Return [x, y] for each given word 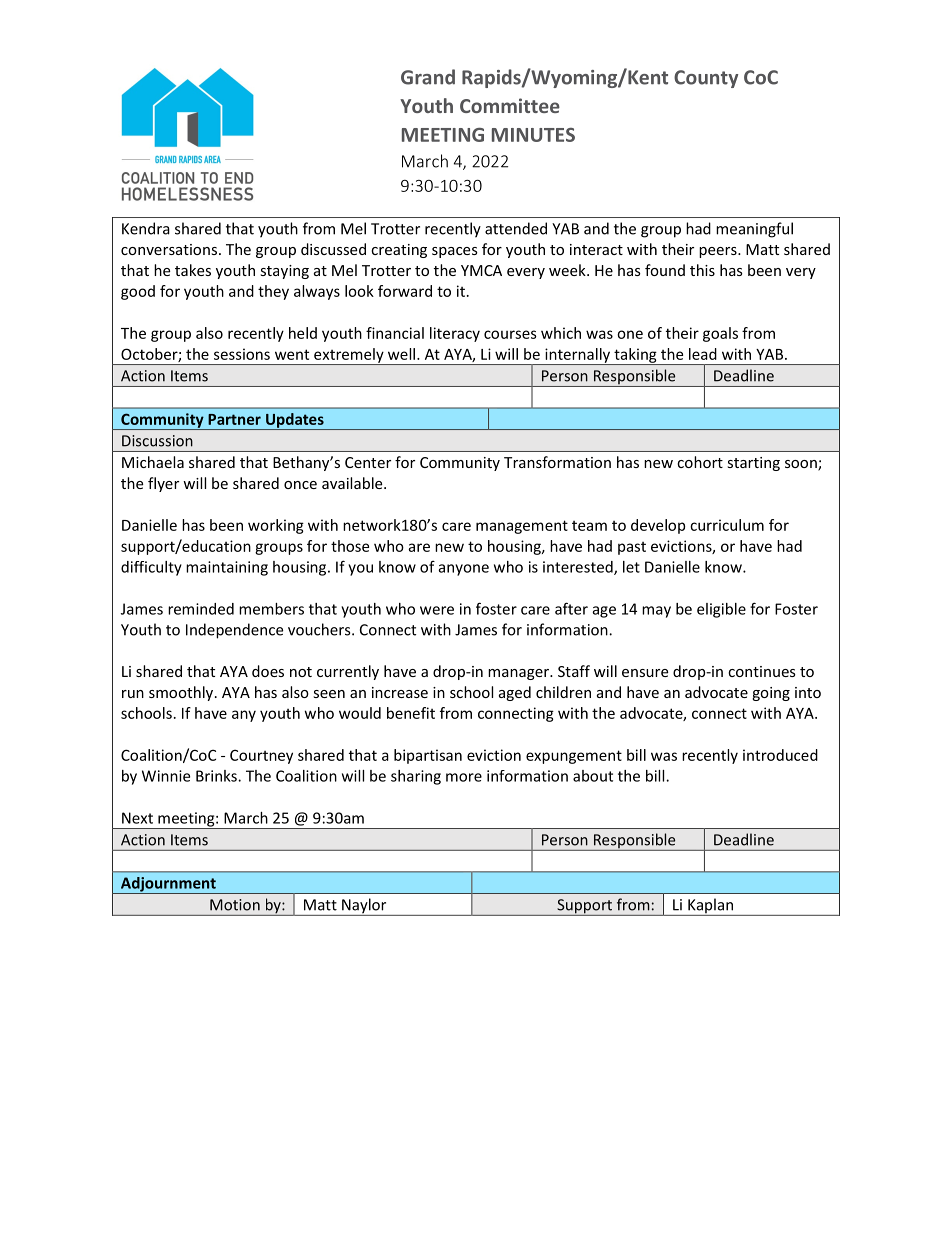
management [522, 527]
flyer [163, 484]
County [706, 79]
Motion [235, 905]
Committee [510, 105]
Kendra [146, 228]
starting [753, 464]
